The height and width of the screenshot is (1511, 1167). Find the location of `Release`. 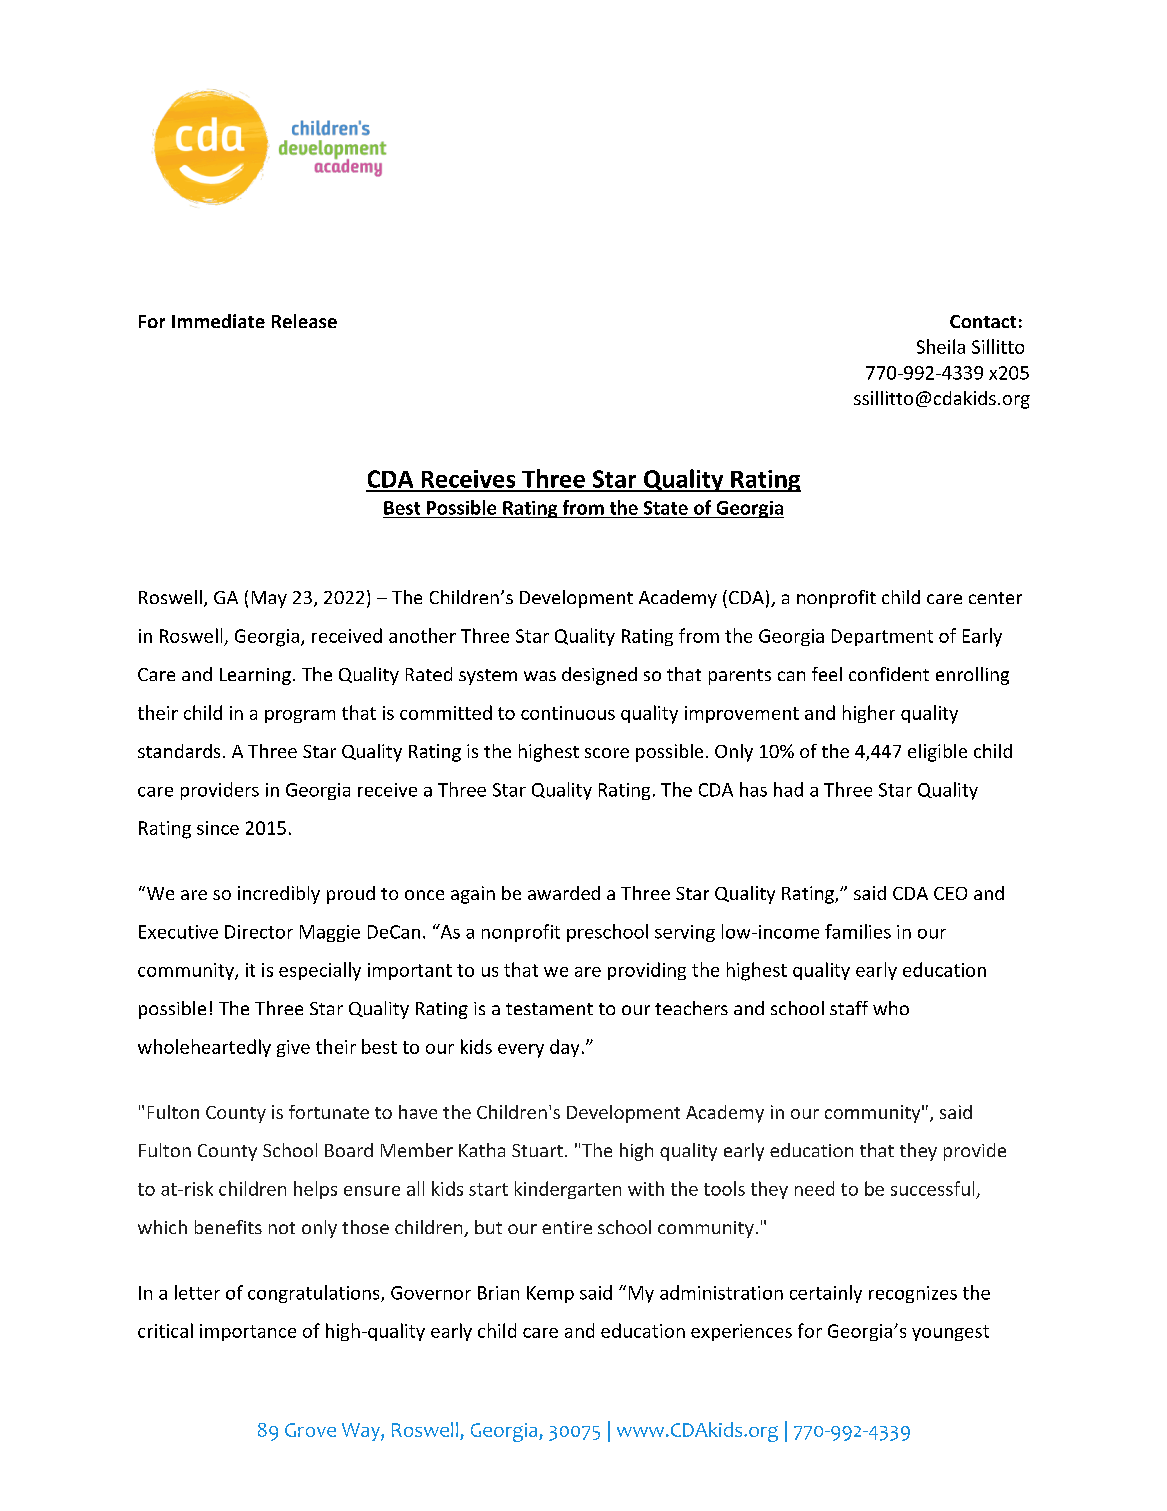

Release is located at coordinates (304, 321).
